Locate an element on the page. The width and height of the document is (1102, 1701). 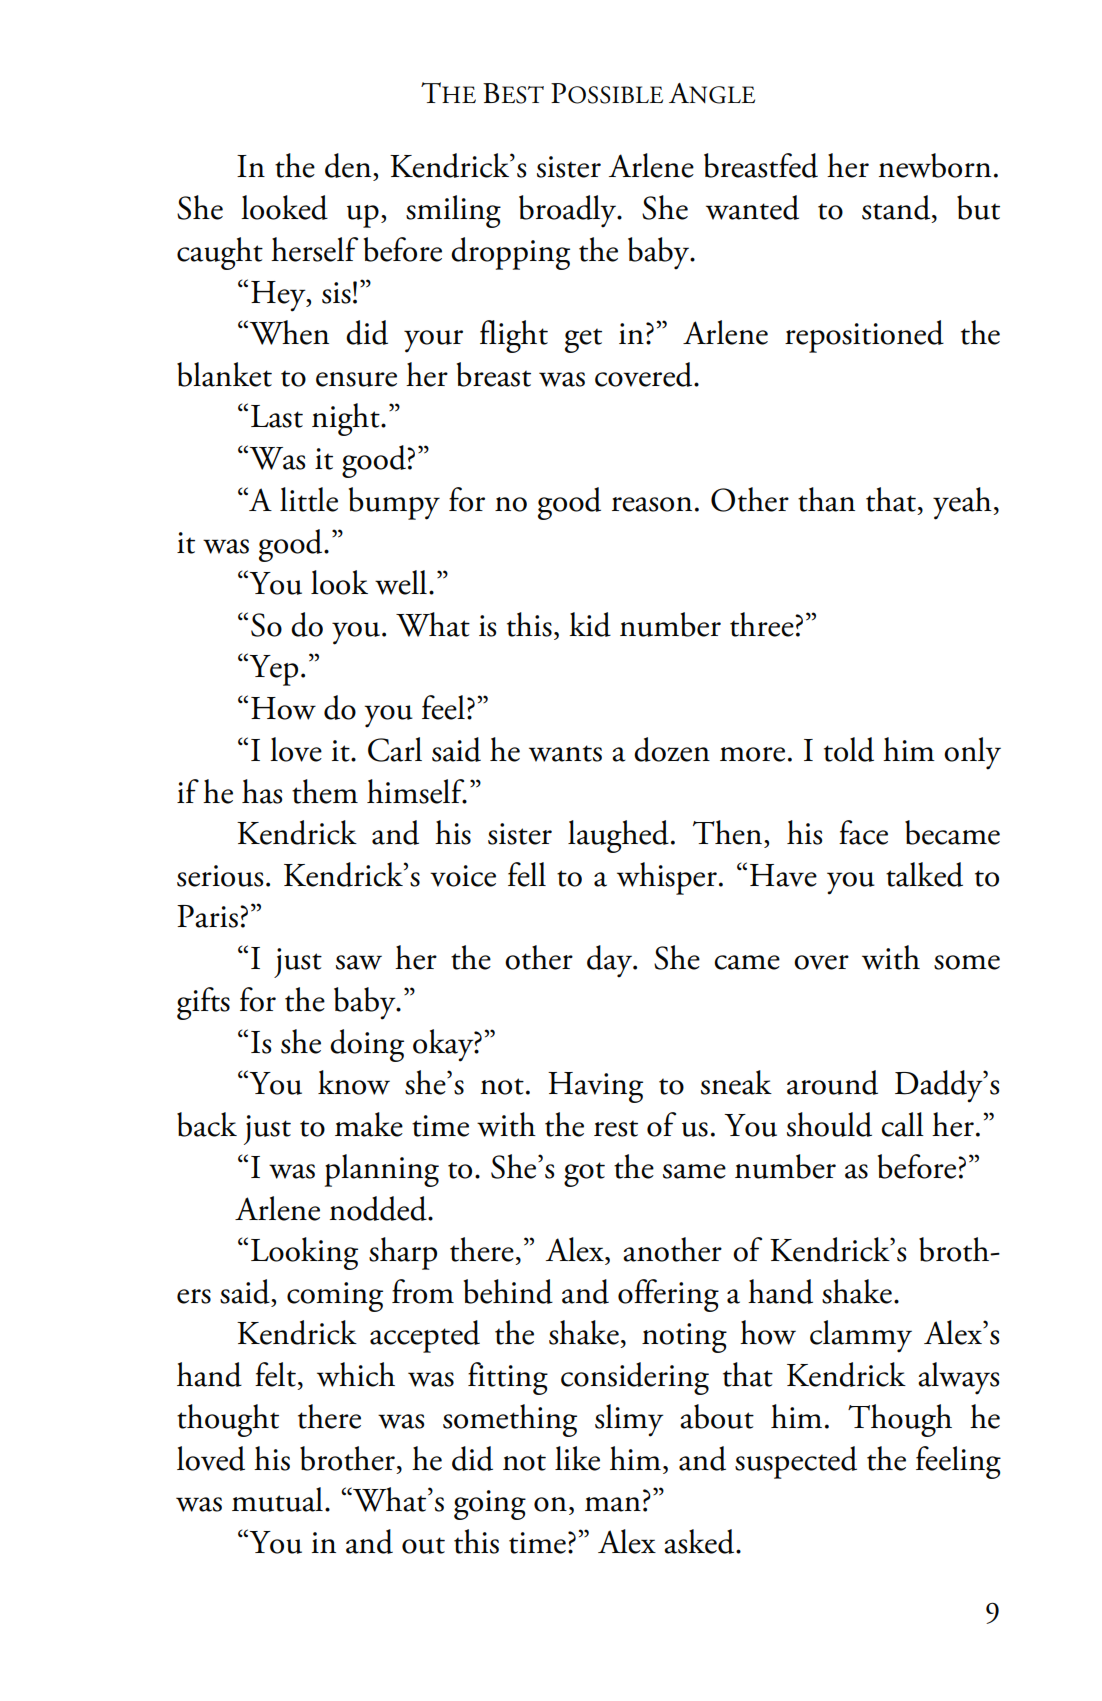
suspected is located at coordinates (796, 1462).
